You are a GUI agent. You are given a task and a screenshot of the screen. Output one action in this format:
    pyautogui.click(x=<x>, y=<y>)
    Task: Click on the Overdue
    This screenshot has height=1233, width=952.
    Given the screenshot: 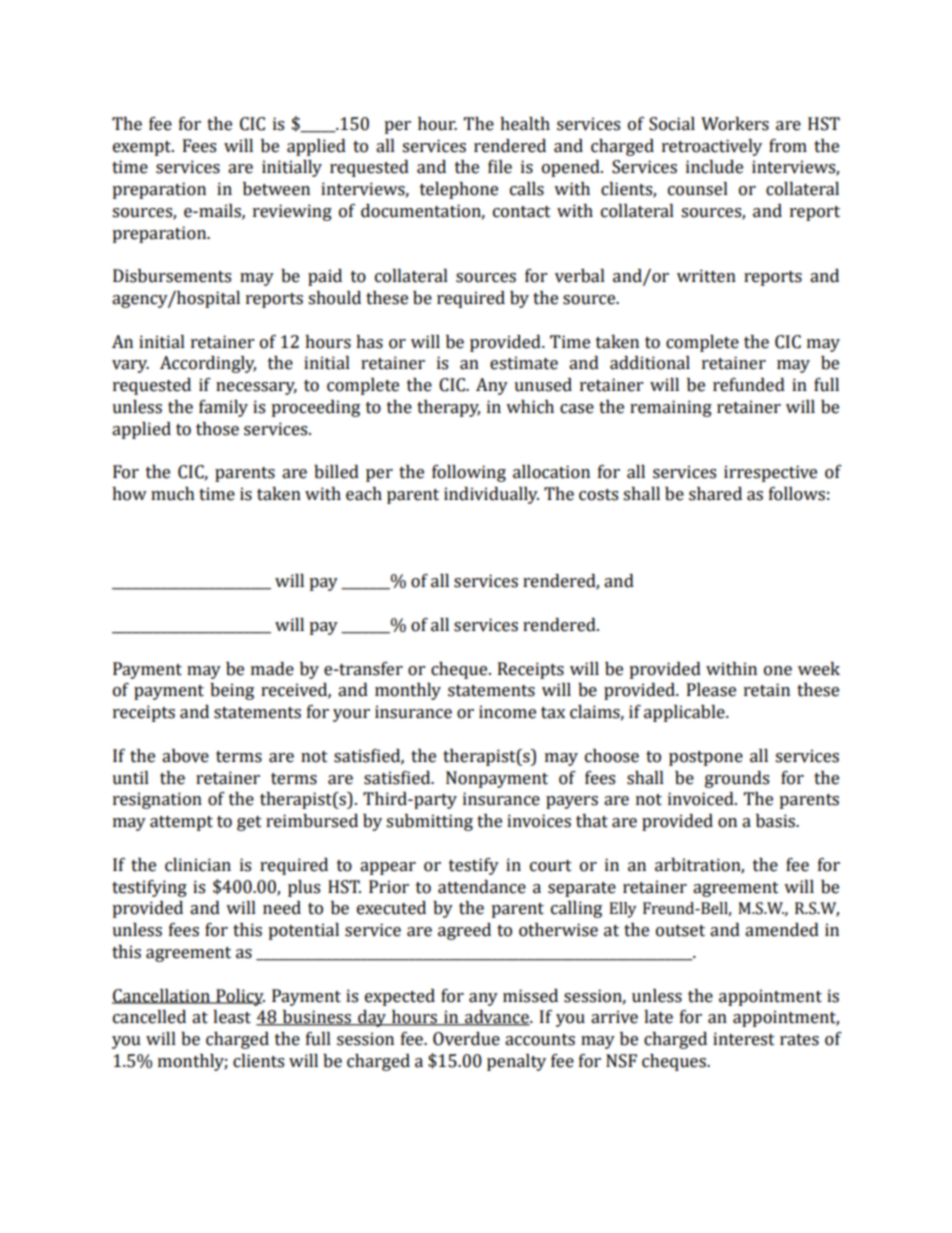 What is the action you would take?
    pyautogui.click(x=466, y=1039)
